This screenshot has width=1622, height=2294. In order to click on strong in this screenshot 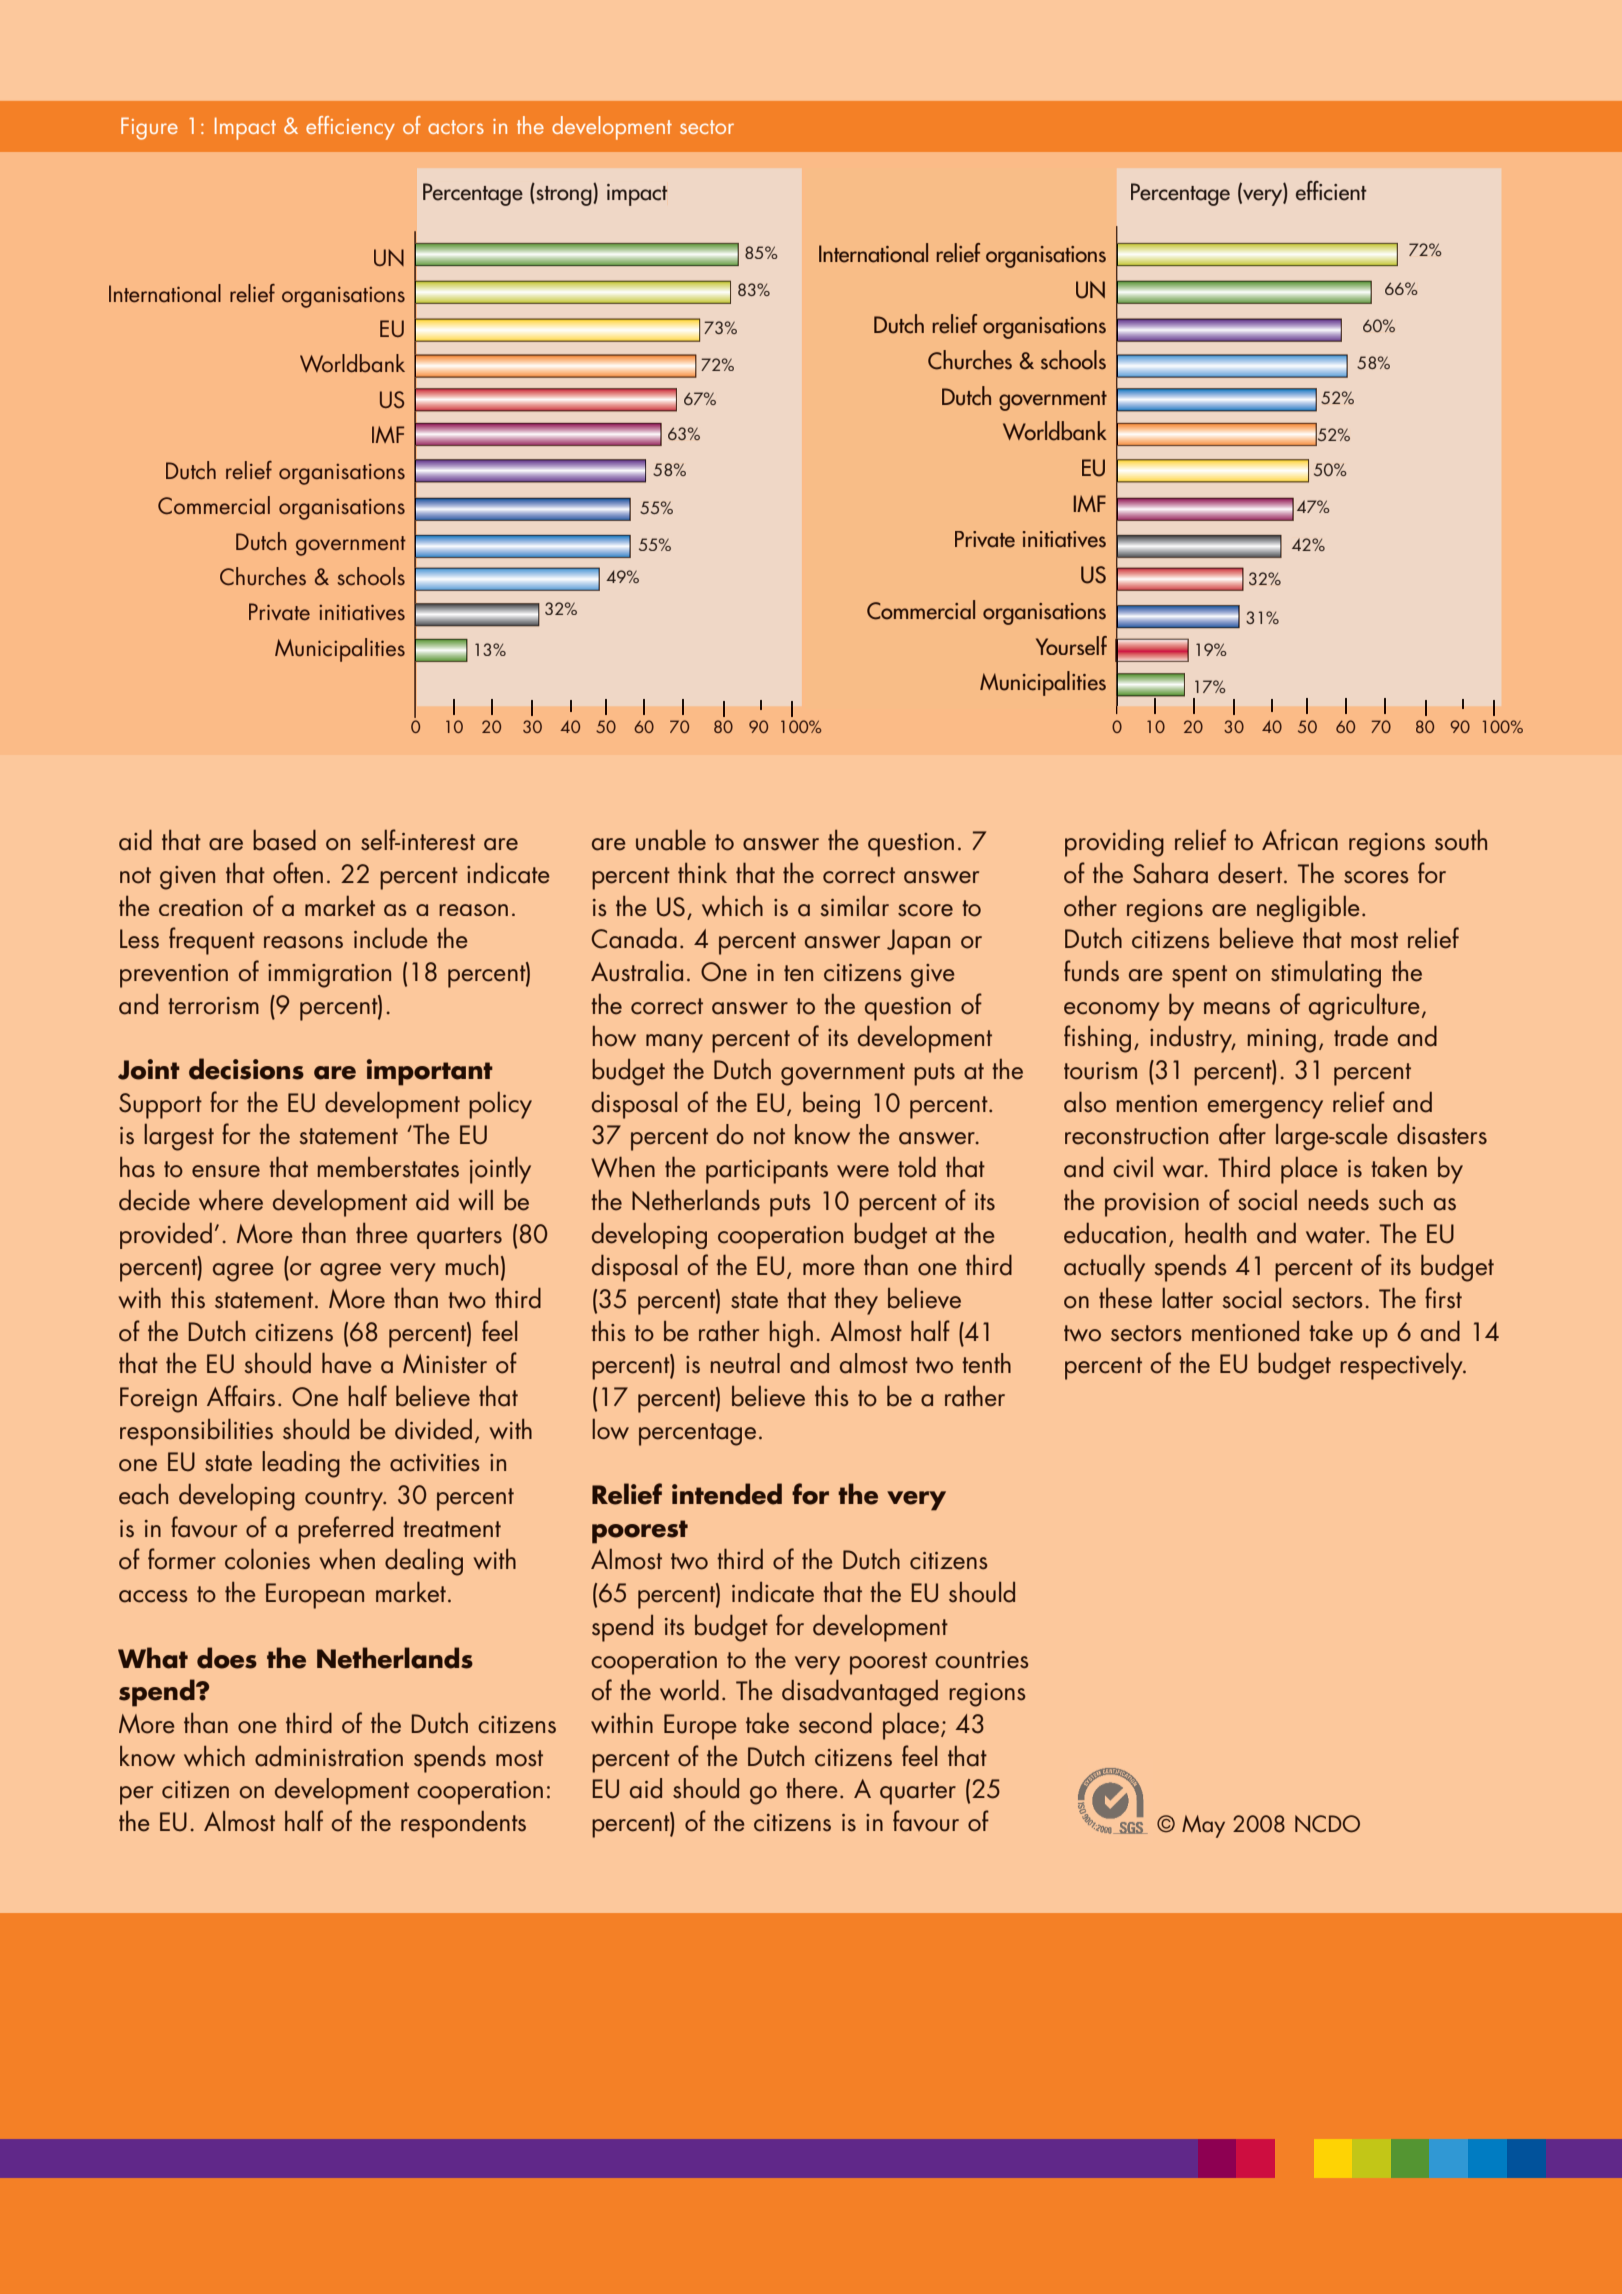, I will do `click(564, 194)`.
